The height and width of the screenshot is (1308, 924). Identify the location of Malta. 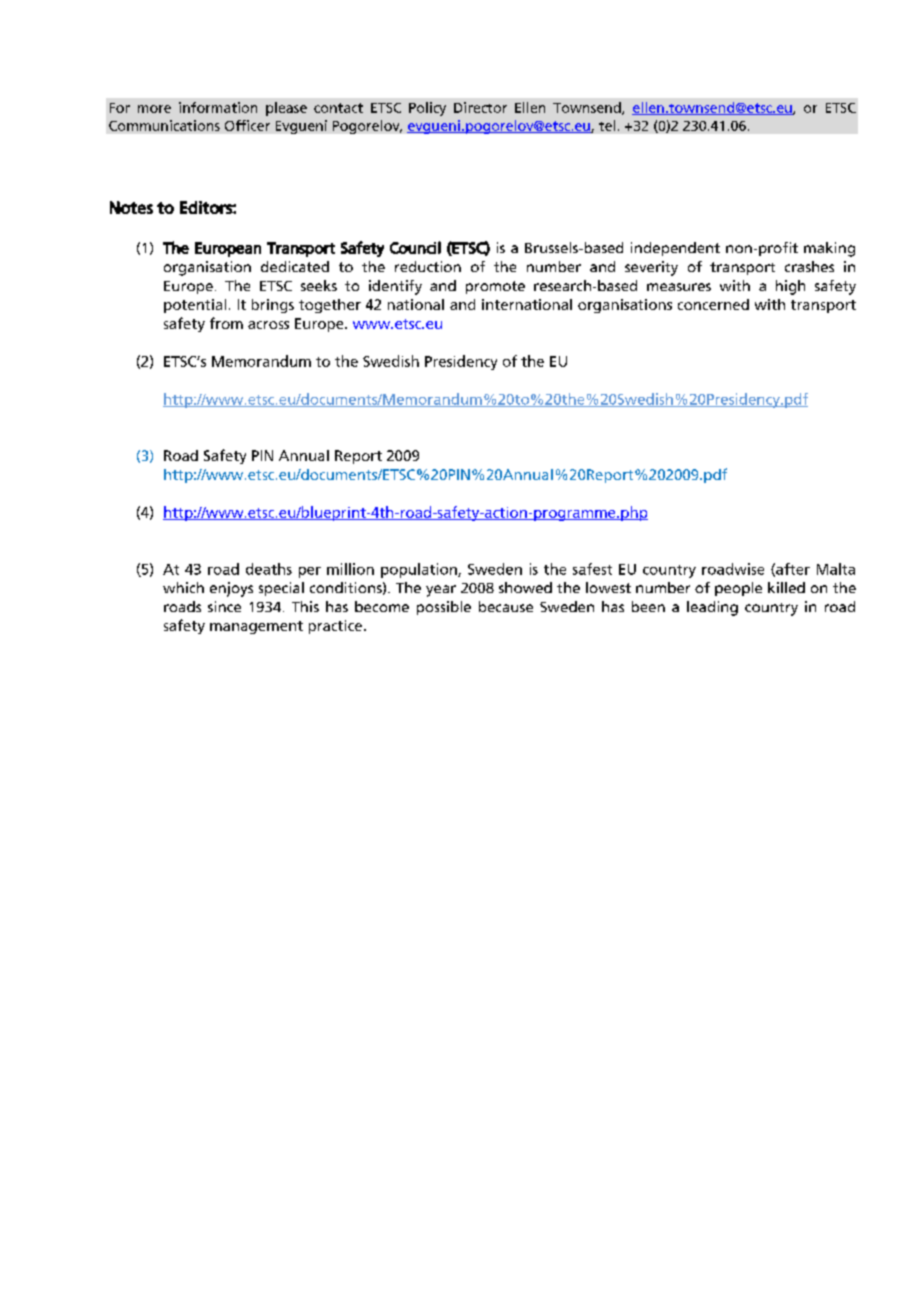
(836, 569).
